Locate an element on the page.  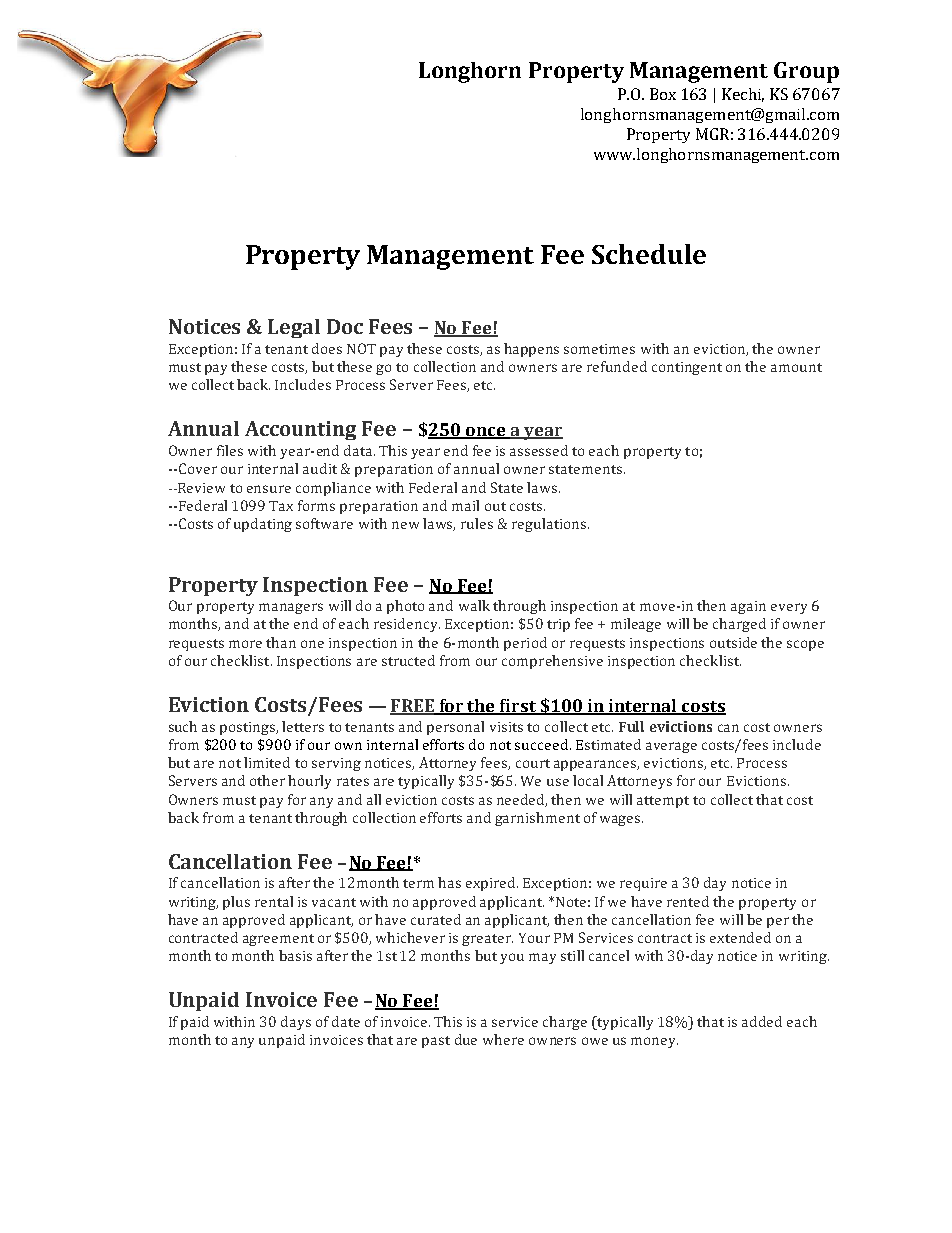
rules is located at coordinates (477, 523).
